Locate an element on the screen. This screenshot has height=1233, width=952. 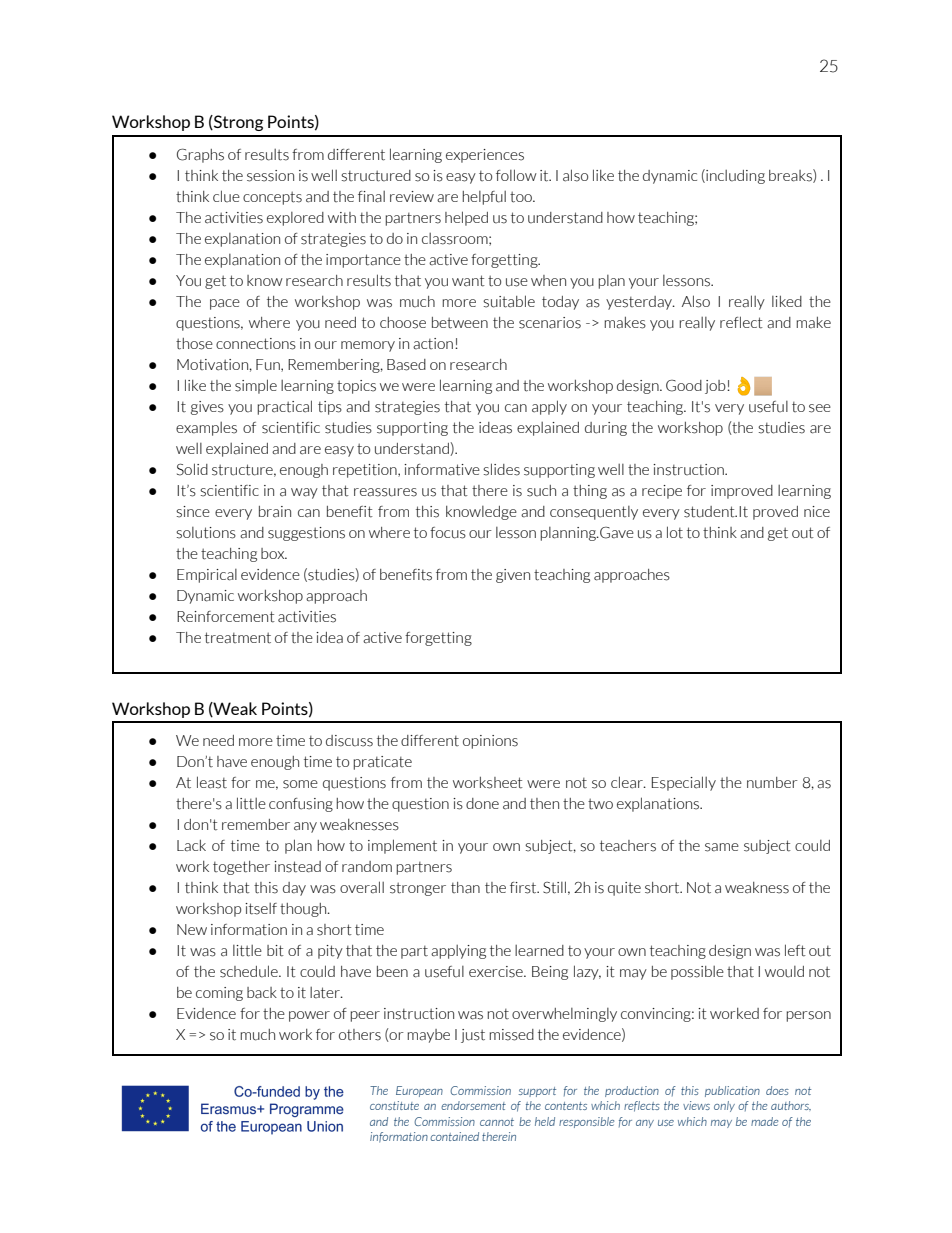
treatment is located at coordinates (238, 638).
